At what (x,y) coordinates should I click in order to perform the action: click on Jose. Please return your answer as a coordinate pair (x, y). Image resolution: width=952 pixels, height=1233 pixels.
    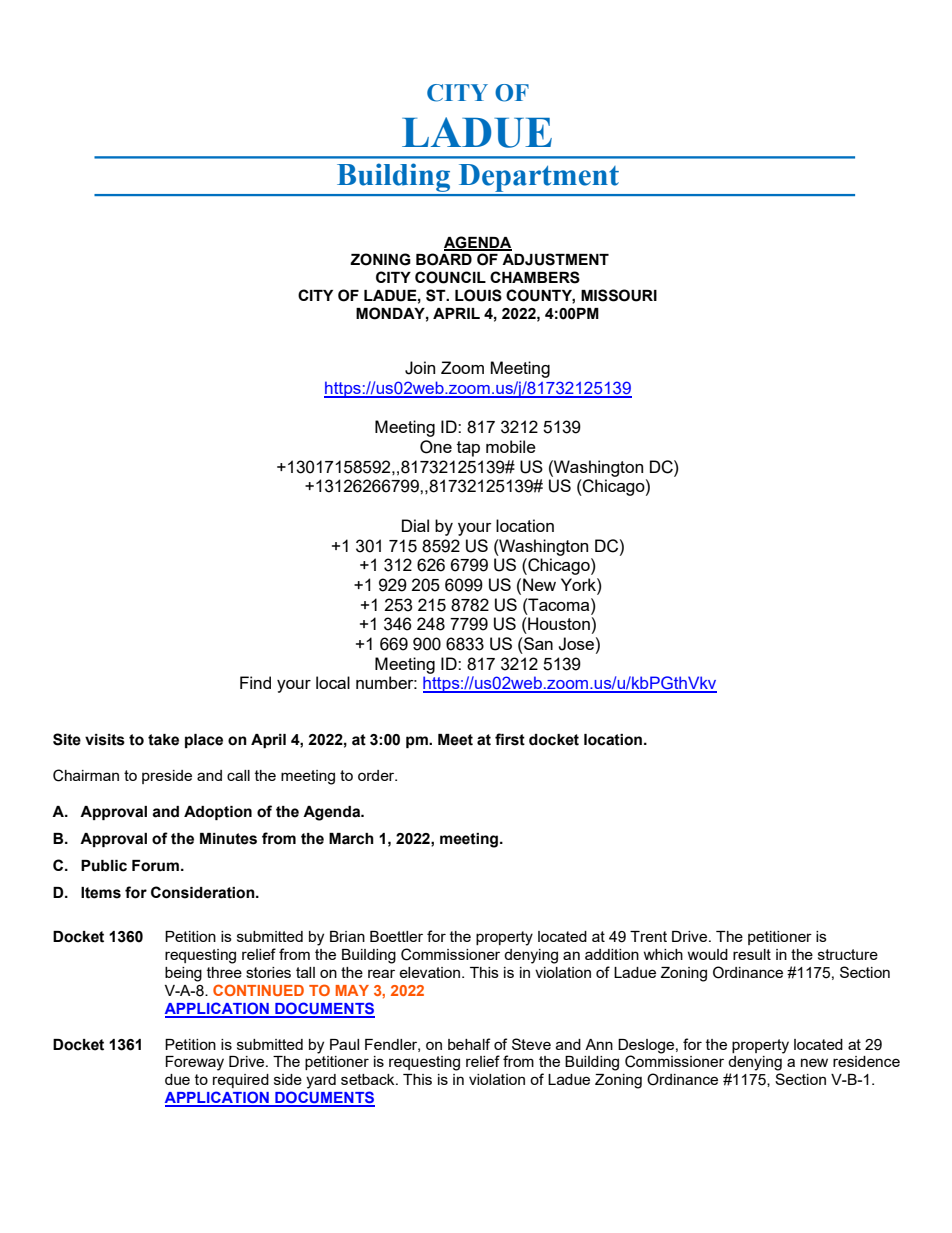
    Looking at the image, I should click on (576, 644).
